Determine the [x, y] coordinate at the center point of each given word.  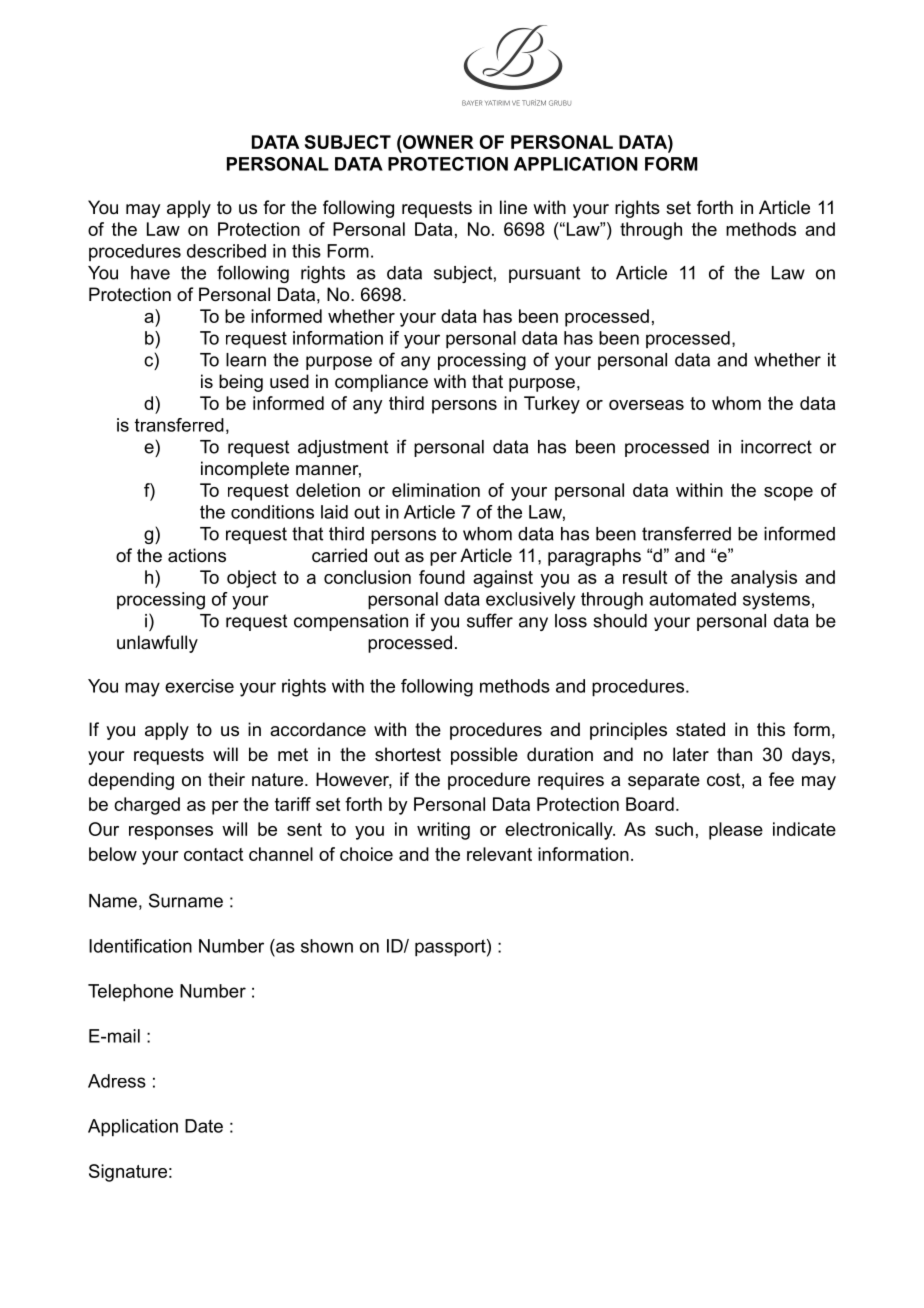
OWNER [437, 142]
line [513, 207]
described [226, 251]
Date [204, 1126]
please [736, 831]
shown [327, 946]
